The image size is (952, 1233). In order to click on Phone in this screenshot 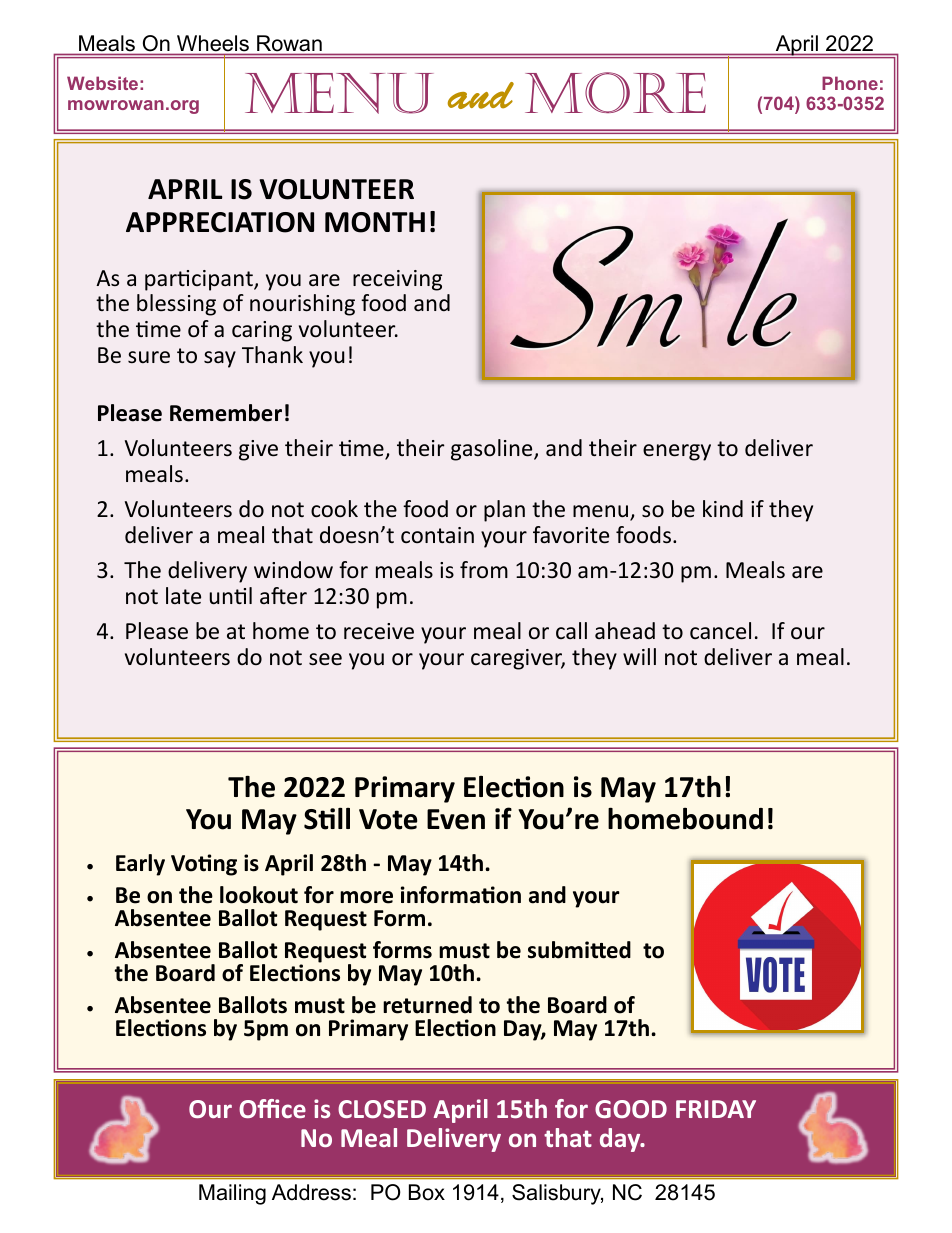, I will do `click(850, 83)`.
